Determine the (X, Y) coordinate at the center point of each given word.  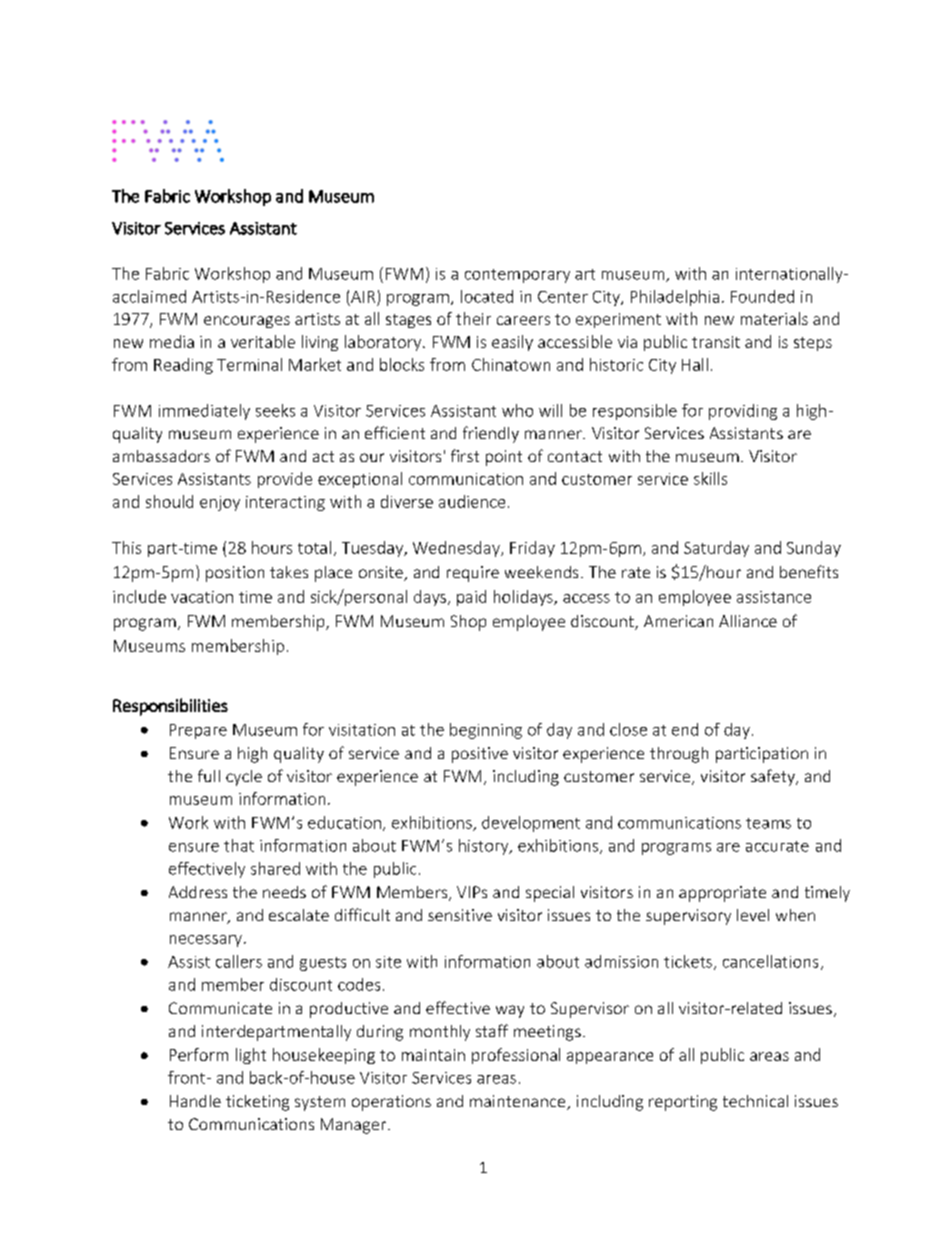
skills (710, 478)
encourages (247, 322)
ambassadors (161, 456)
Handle (195, 1101)
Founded (762, 296)
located (487, 296)
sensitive (460, 915)
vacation (202, 597)
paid (471, 598)
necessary (206, 941)
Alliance (748, 621)
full (209, 775)
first (465, 455)
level (753, 915)
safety (774, 777)
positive (480, 755)
